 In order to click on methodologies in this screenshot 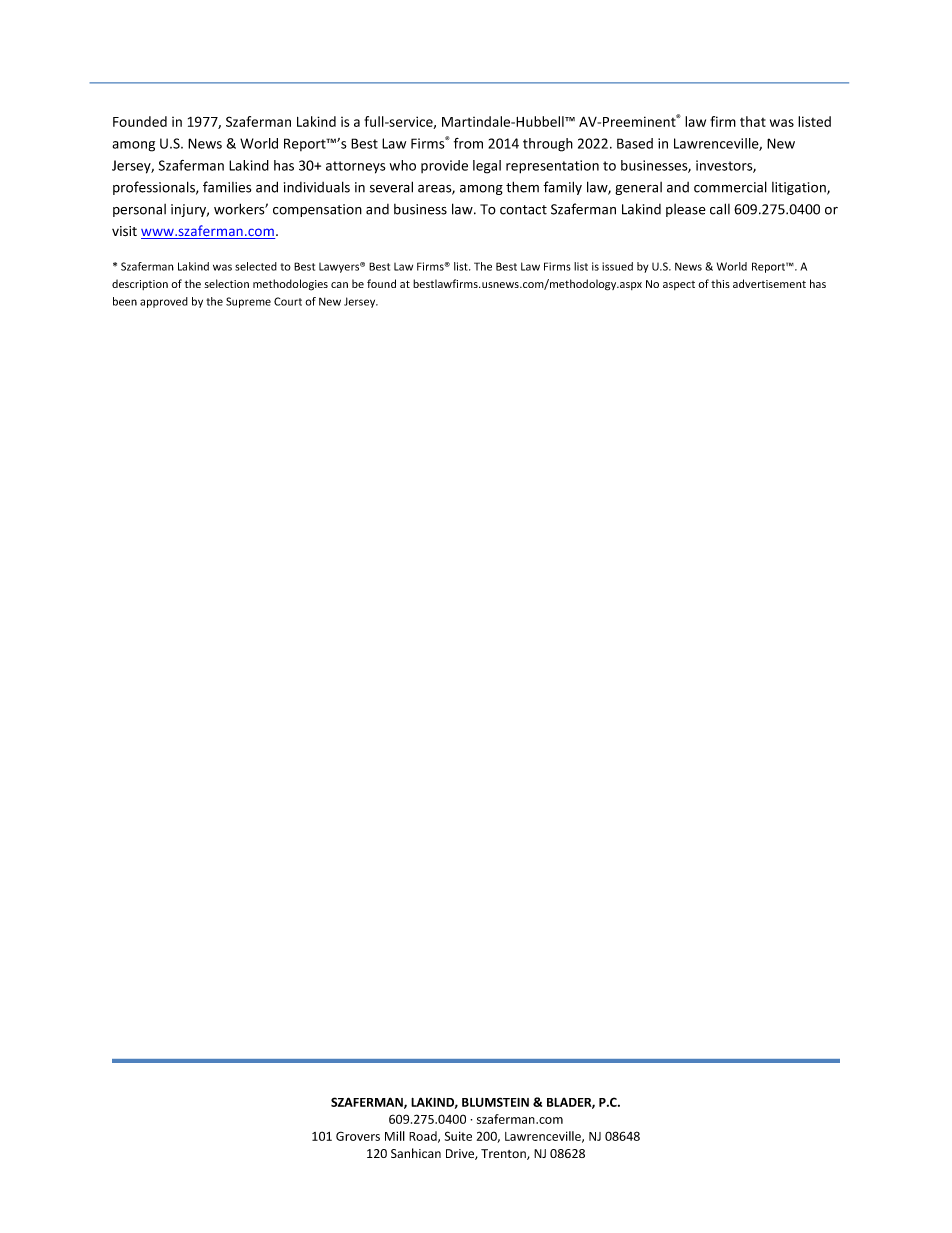, I will do `click(290, 285)`.
